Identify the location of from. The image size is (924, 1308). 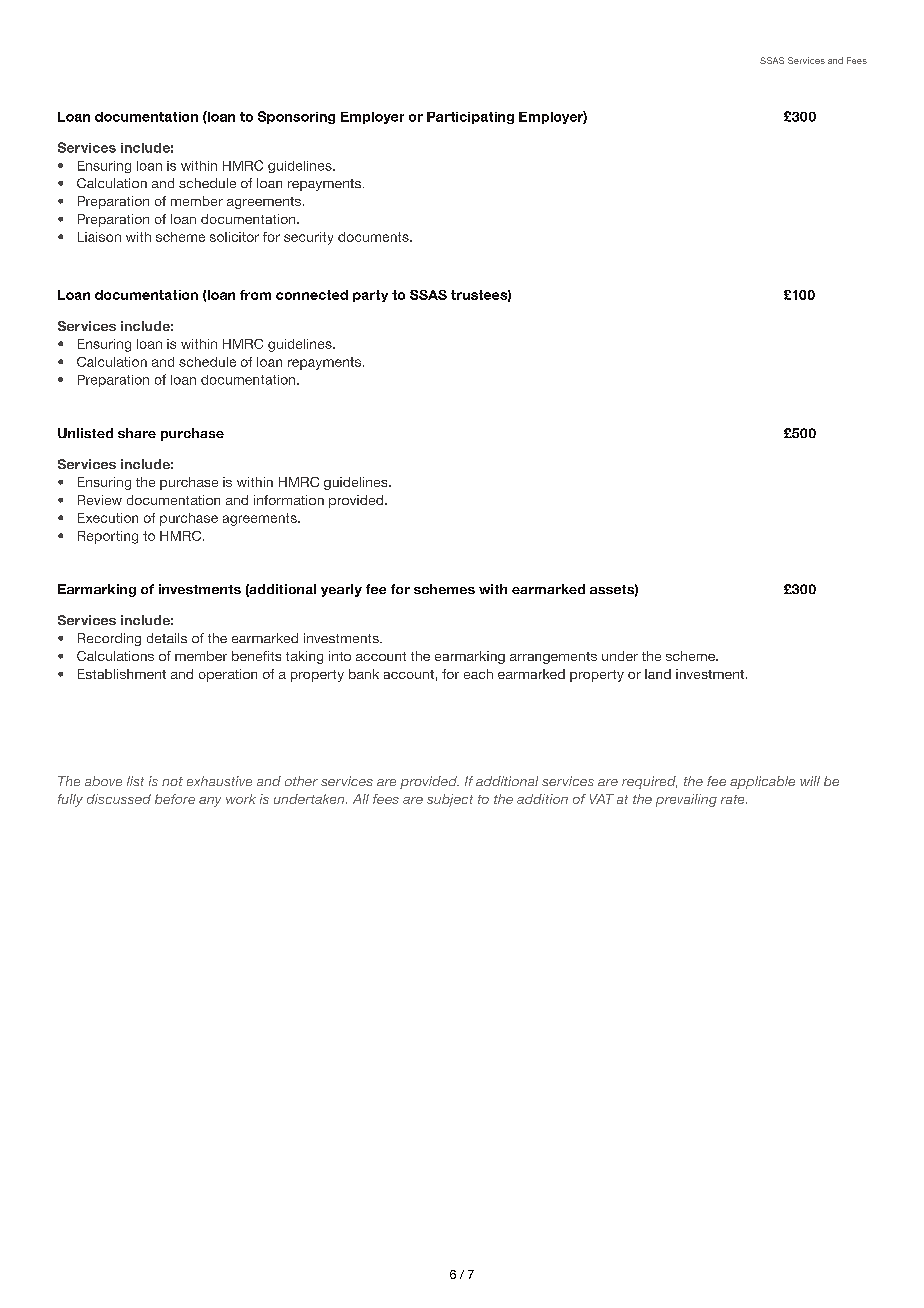
(255, 295).
